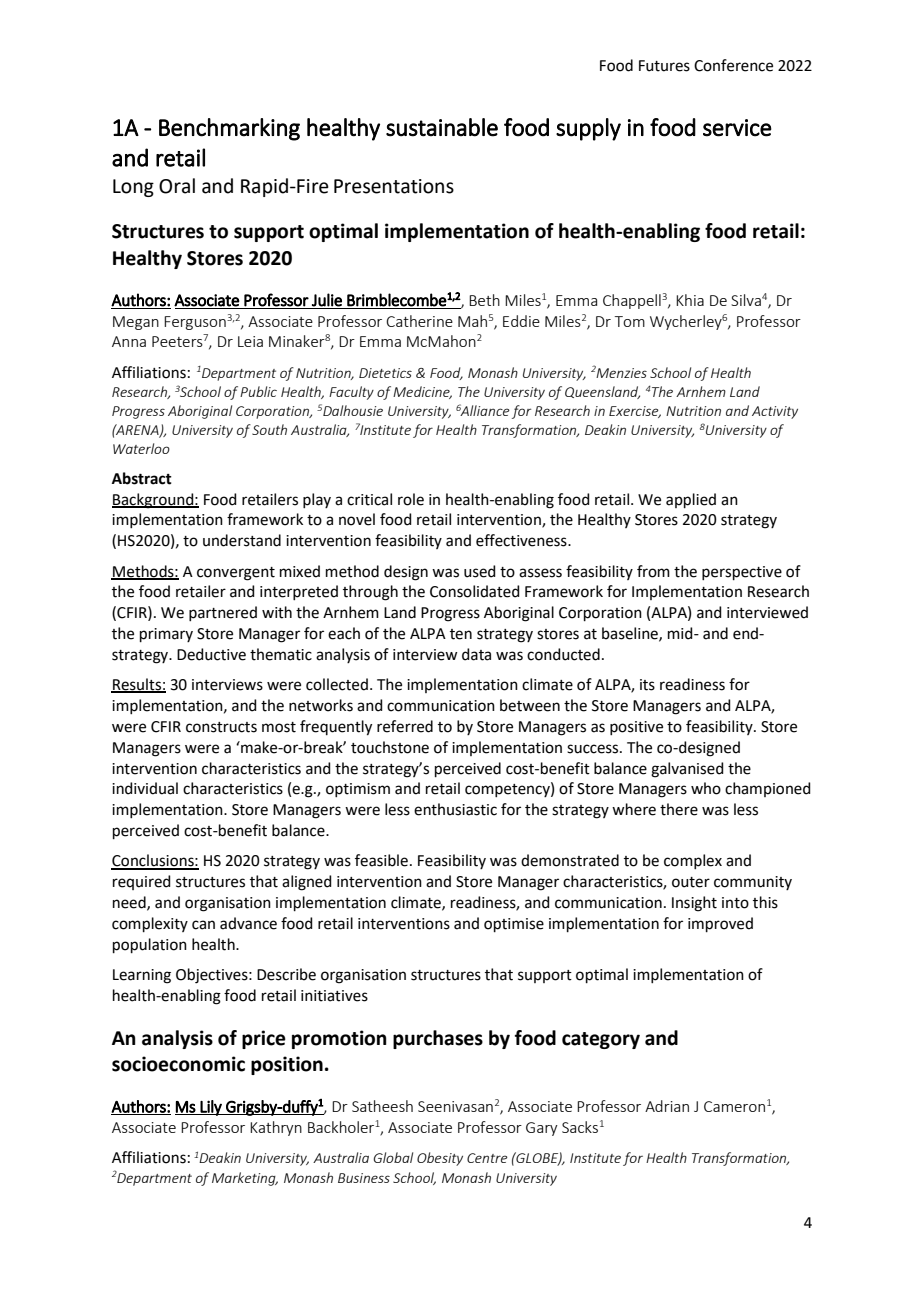 The image size is (924, 1308). Describe the element at coordinates (229, 129) in the document. I see `Benchmarking` at that location.
